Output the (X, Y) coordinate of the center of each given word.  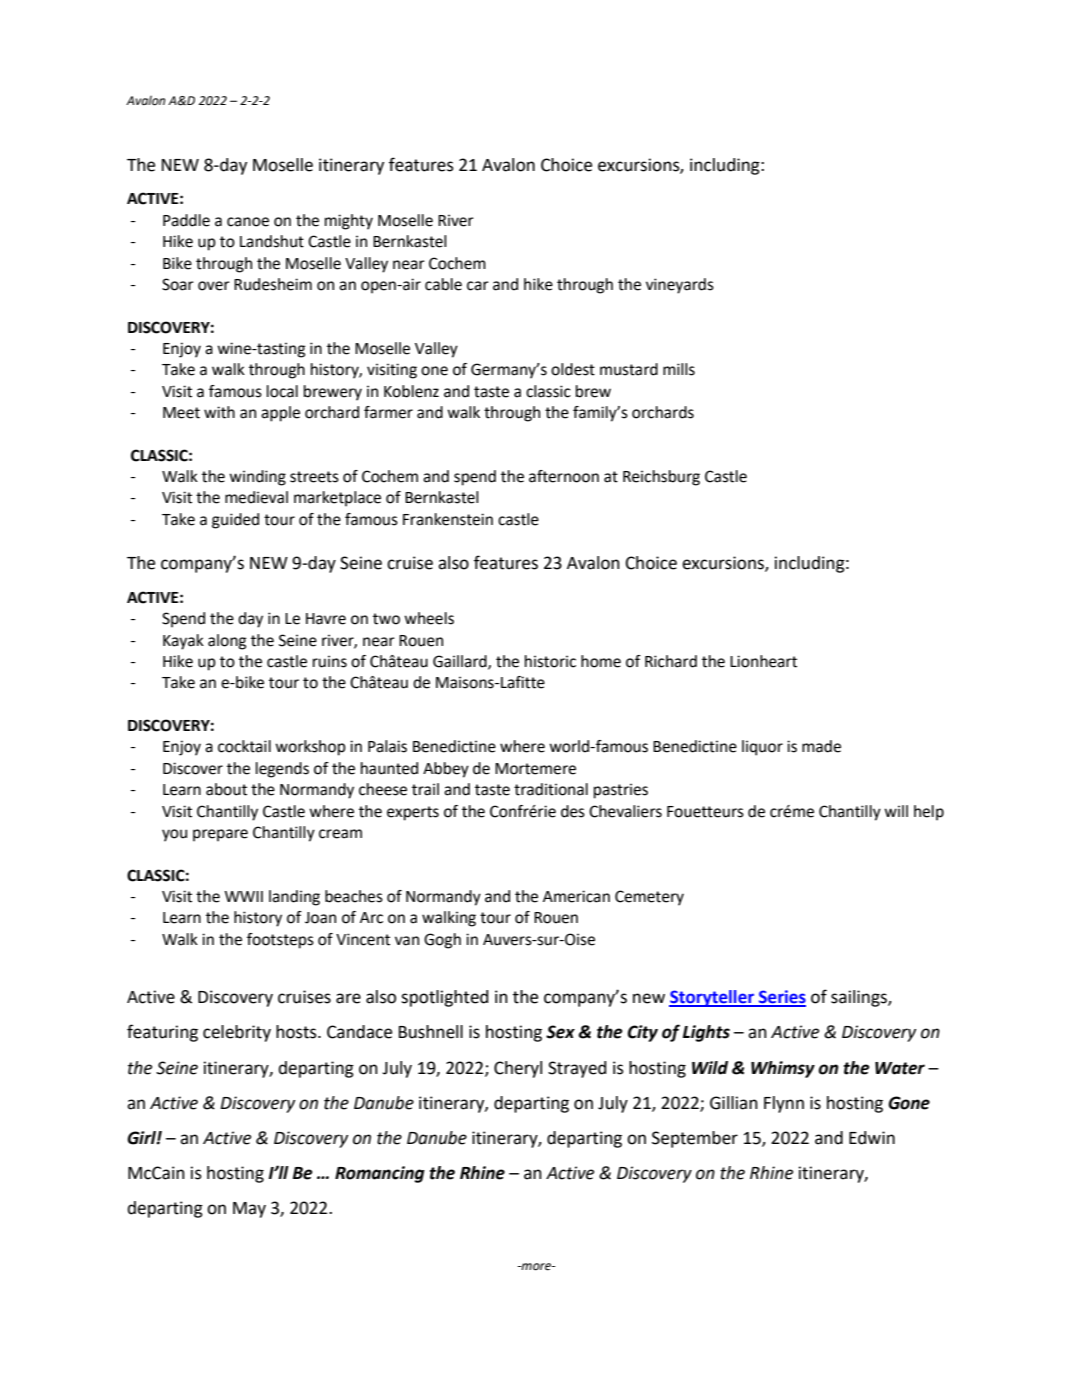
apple (280, 414)
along (227, 642)
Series (781, 998)
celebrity (237, 1033)
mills (679, 369)
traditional (551, 789)
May (249, 1210)
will (896, 811)
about (226, 789)
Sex (560, 1032)
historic (550, 661)
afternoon (564, 476)
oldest (573, 369)
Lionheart (763, 661)
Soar (178, 284)
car (478, 286)
